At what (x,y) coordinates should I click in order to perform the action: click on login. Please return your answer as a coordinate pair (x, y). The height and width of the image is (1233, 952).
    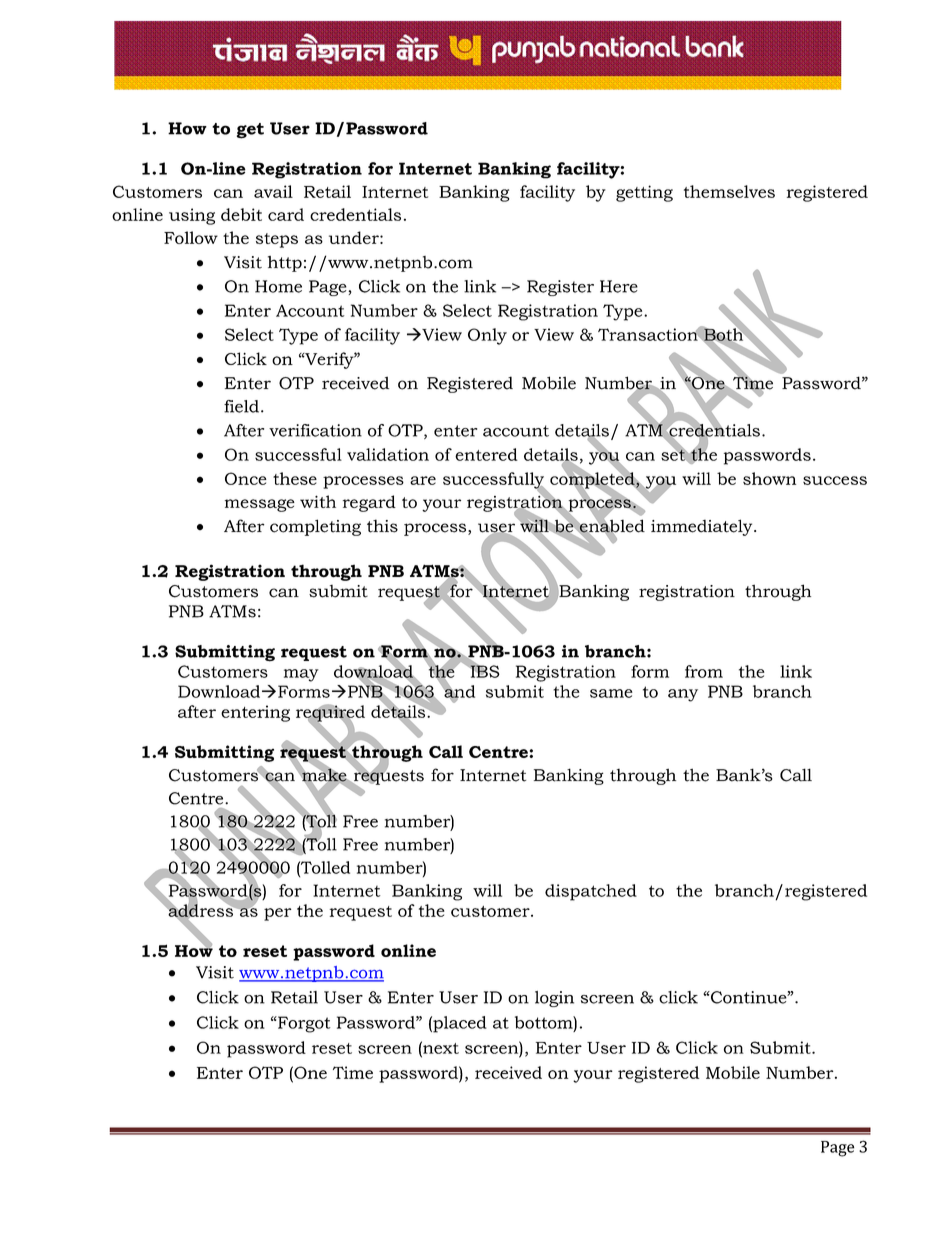
    Looking at the image, I should click on (554, 999).
